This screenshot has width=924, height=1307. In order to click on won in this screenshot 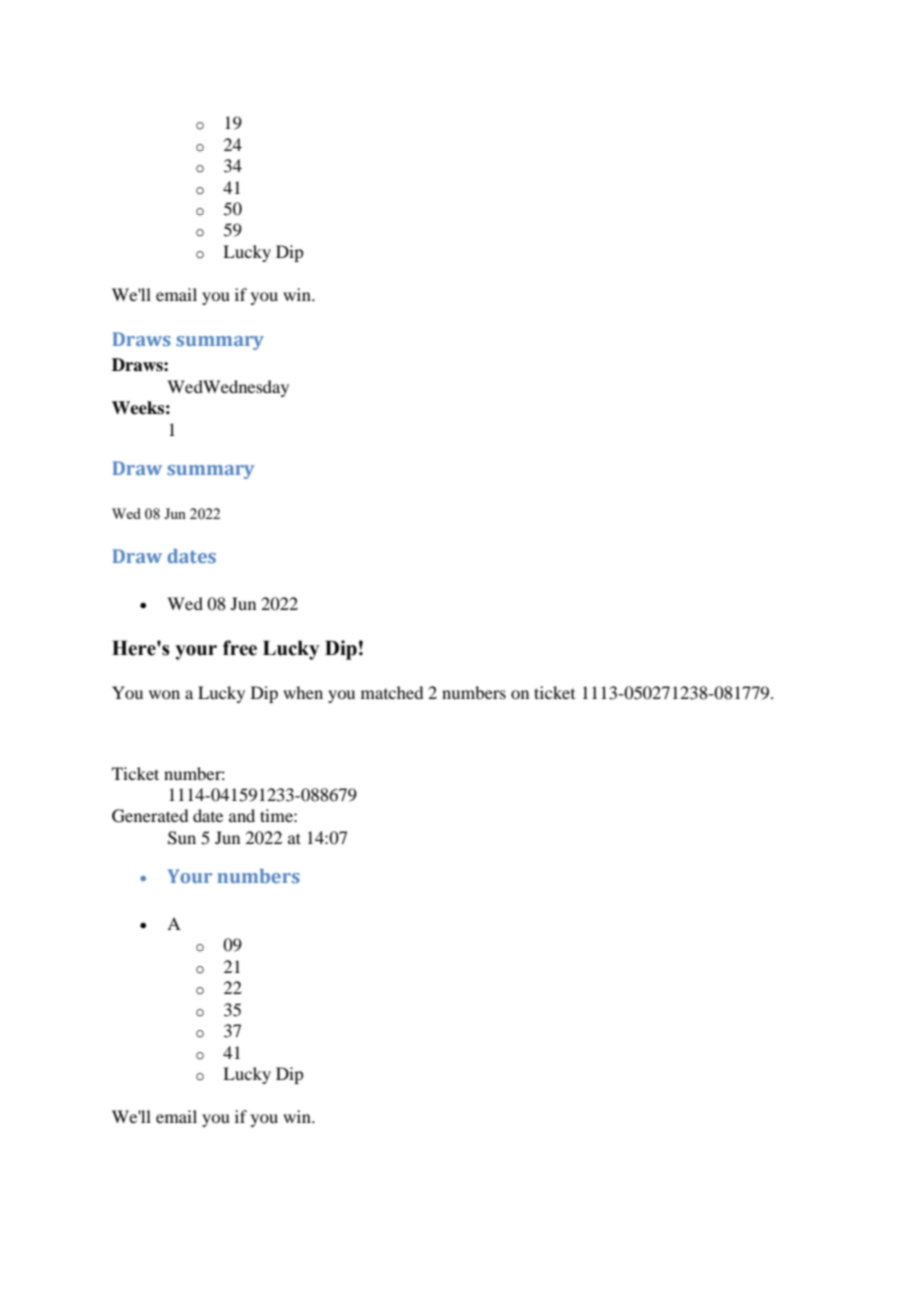, I will do `click(164, 694)`.
